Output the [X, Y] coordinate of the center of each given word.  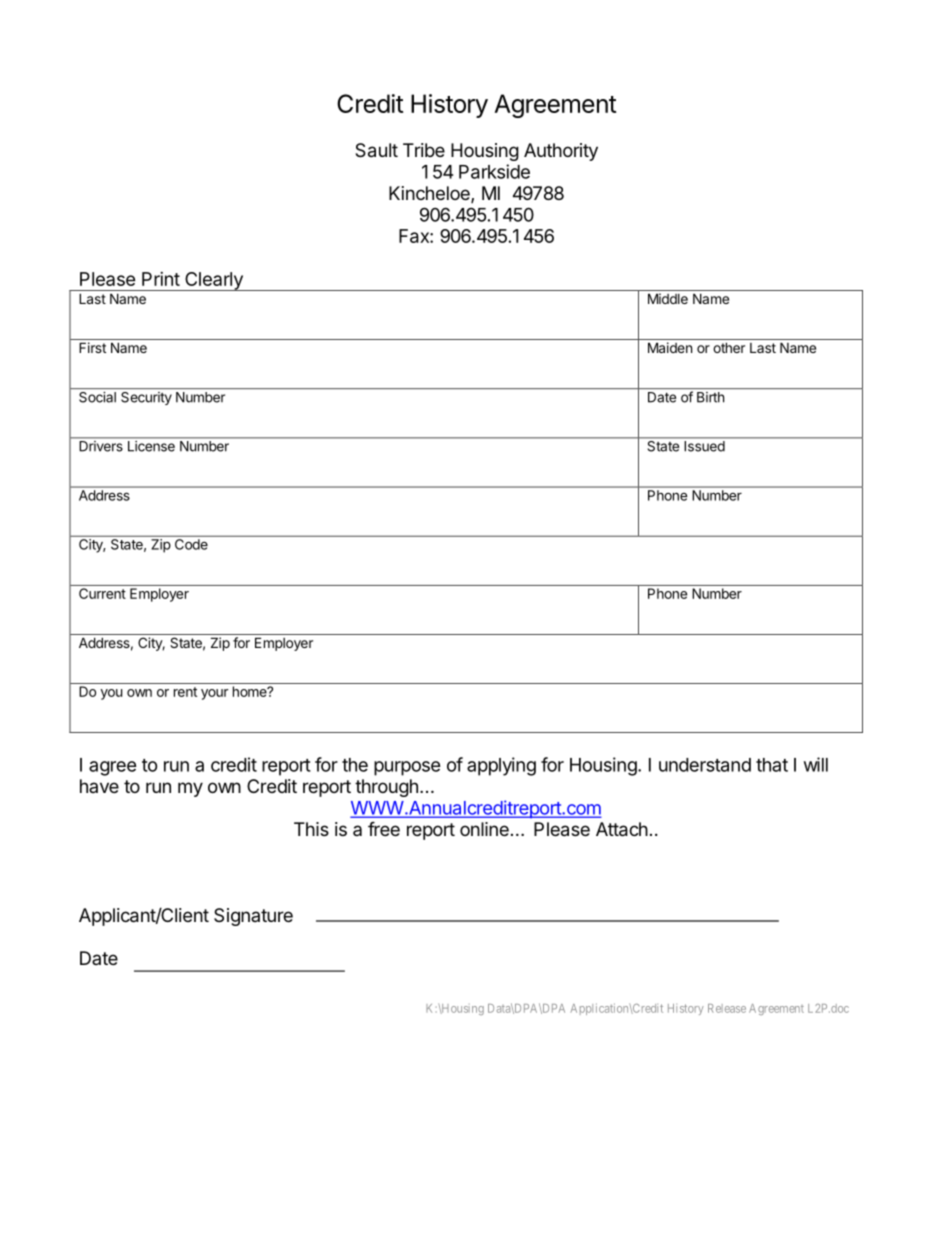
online [484, 829]
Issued [705, 446]
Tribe [424, 150]
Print [161, 279]
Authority [561, 152]
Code [191, 544]
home [251, 691]
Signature [253, 917]
